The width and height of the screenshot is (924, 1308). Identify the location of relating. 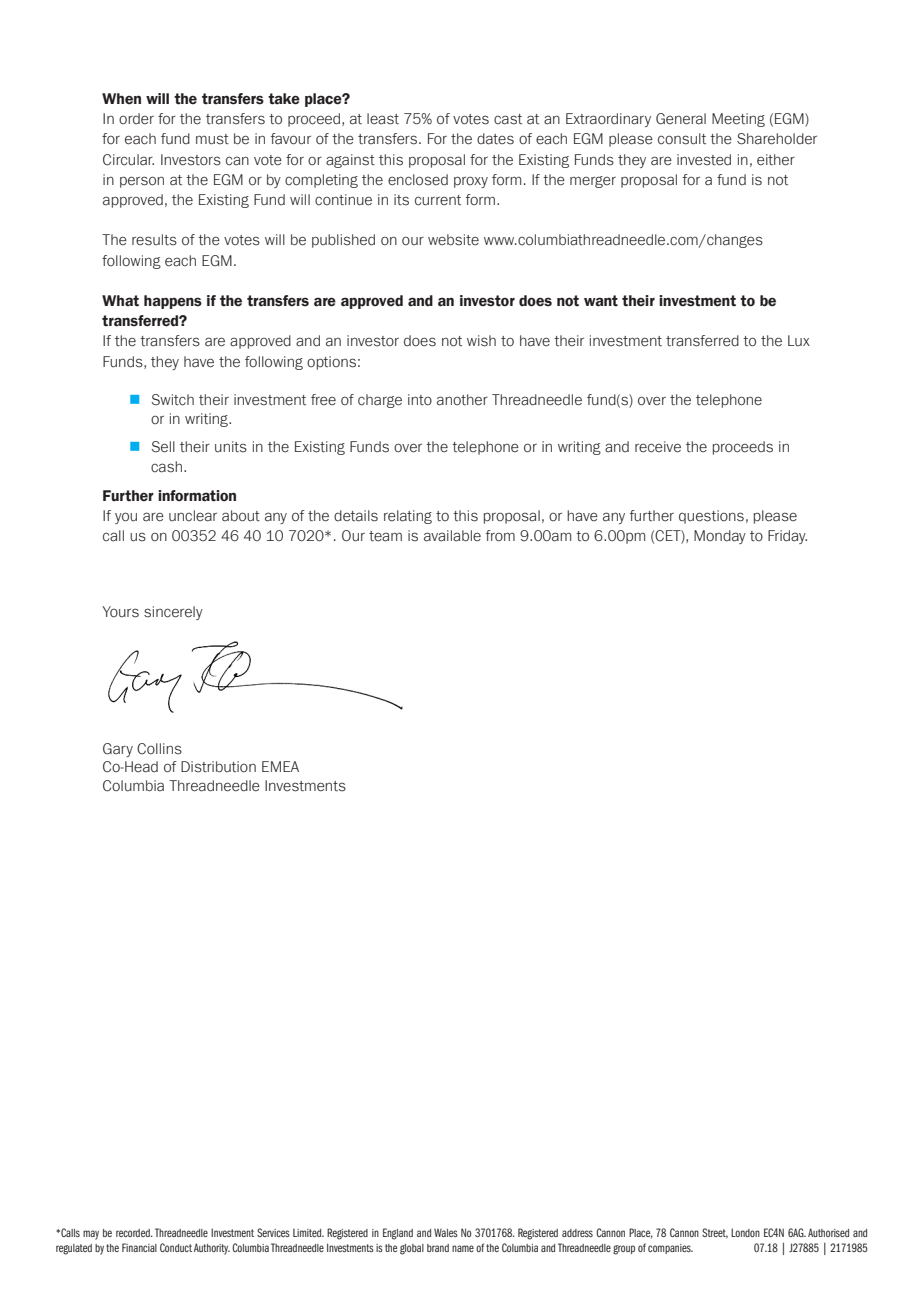
(408, 517).
